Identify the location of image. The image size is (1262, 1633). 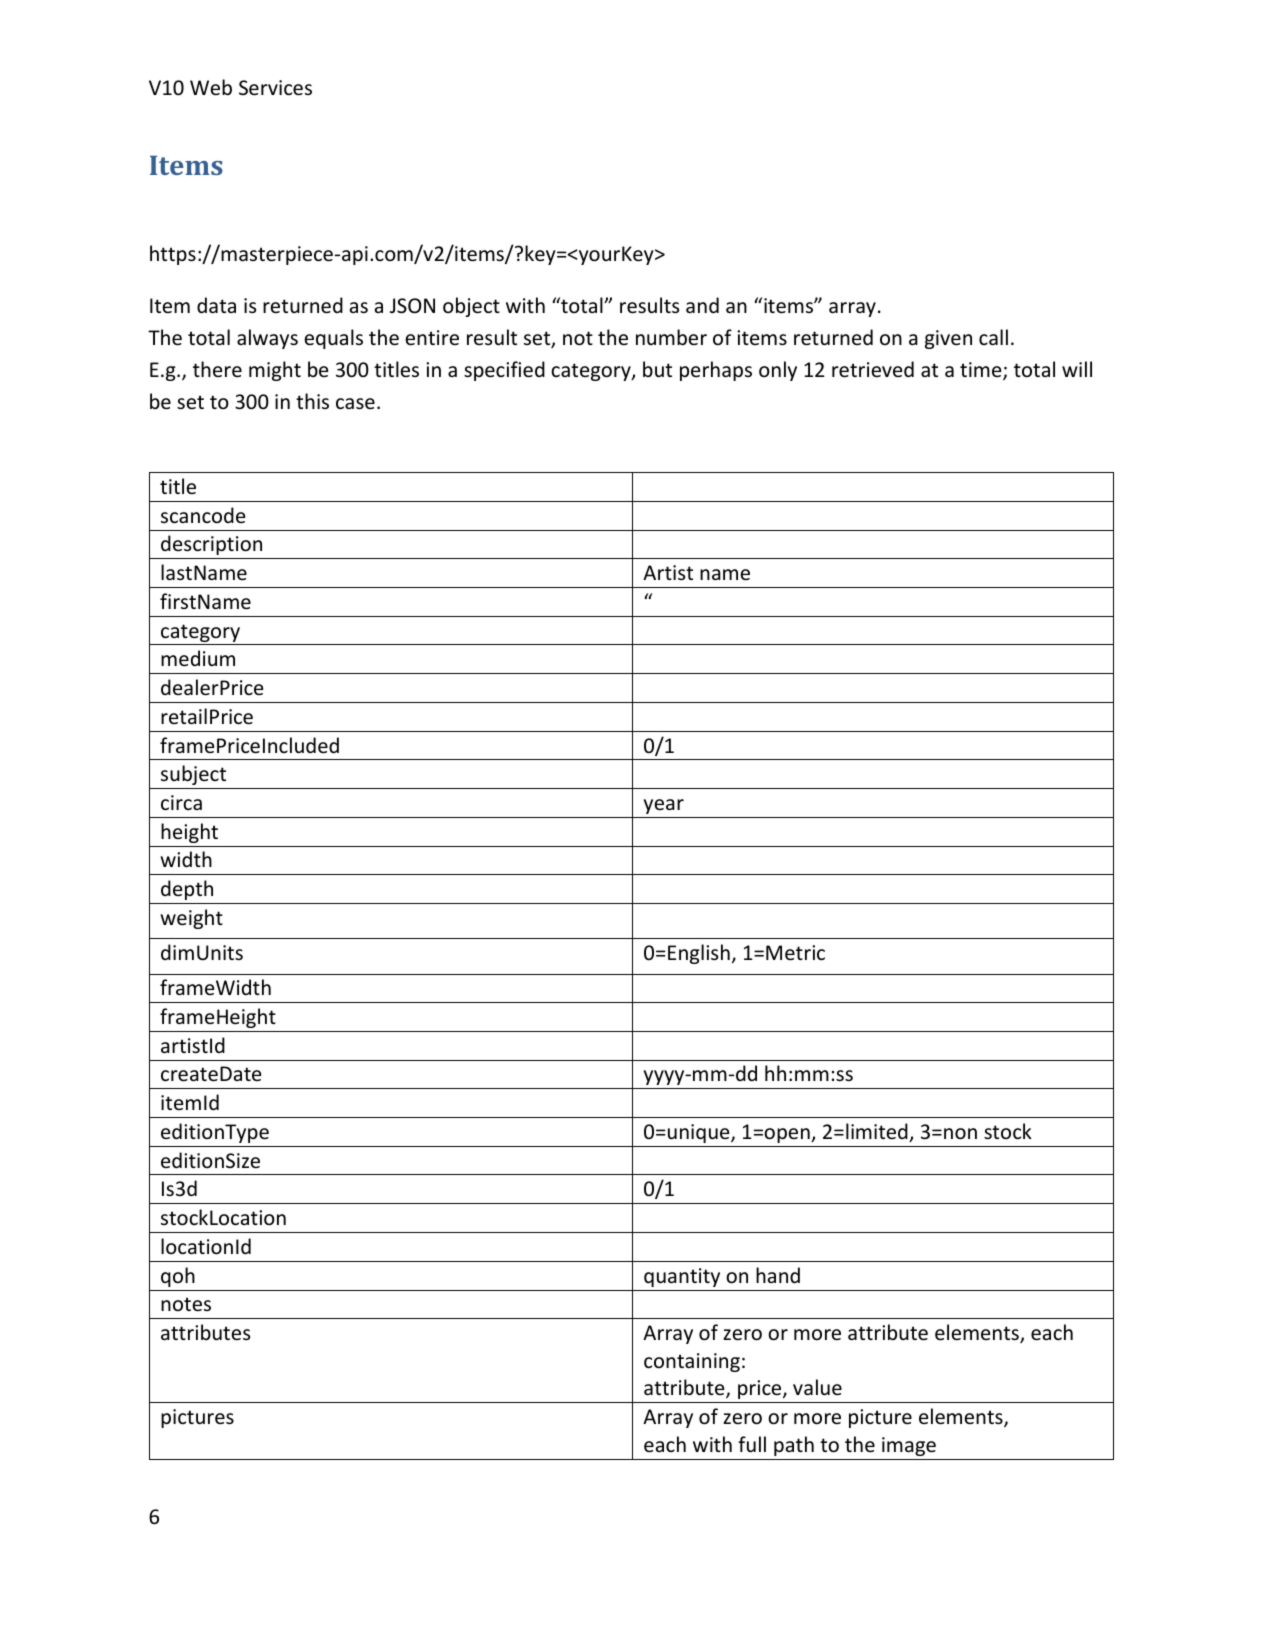
(909, 1446).
